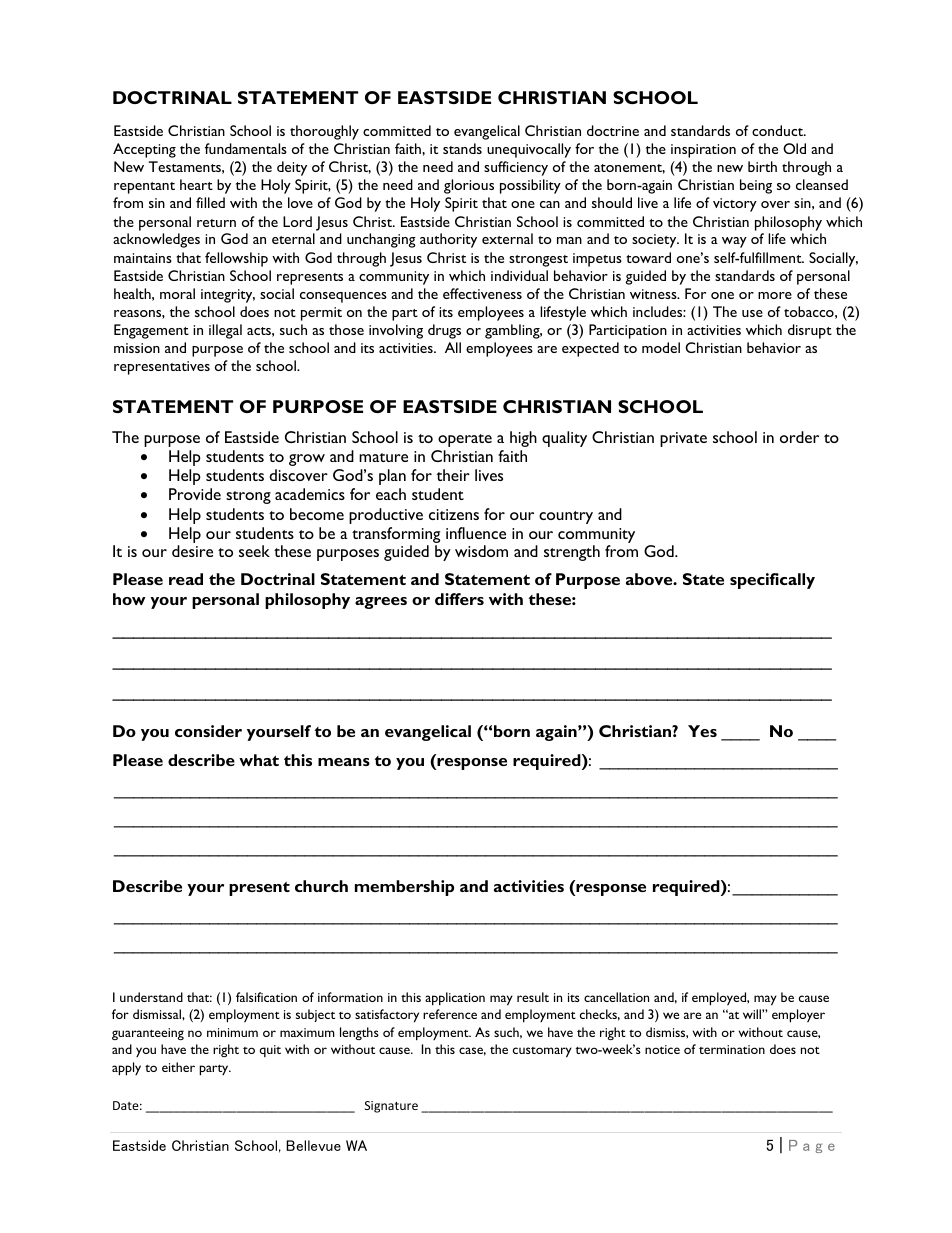  I want to click on heart, so click(196, 184).
